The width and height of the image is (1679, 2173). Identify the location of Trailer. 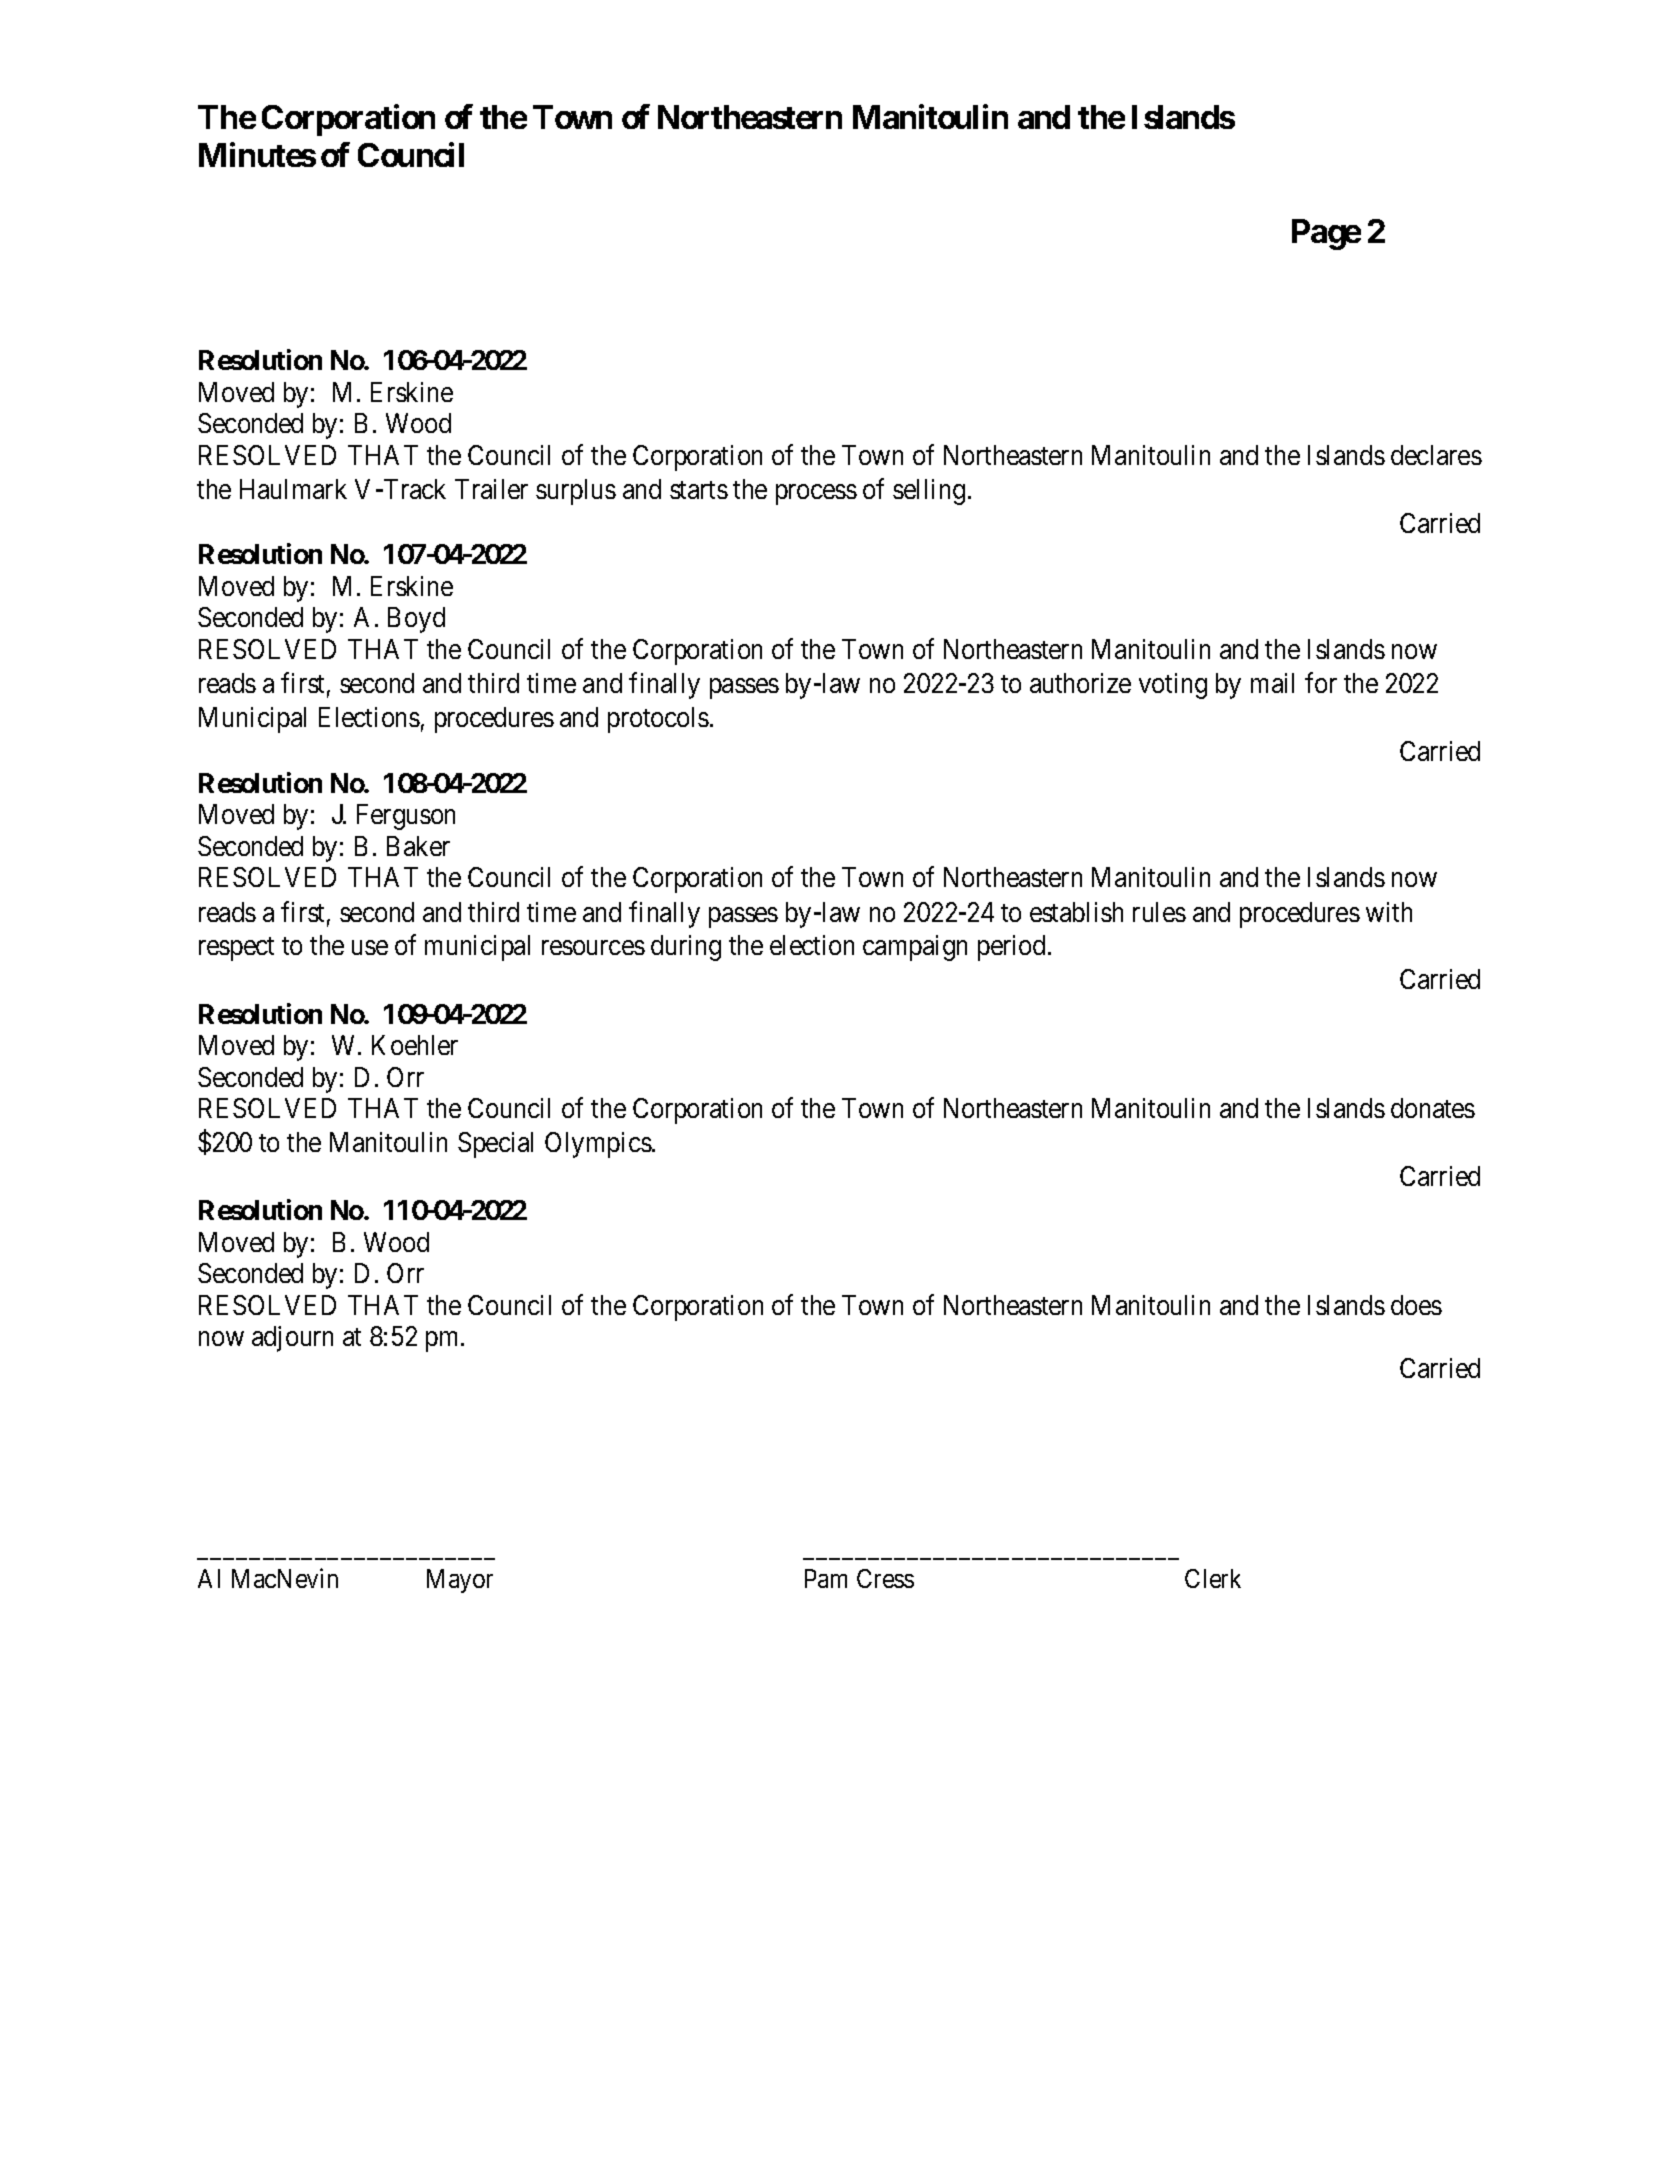
(491, 489).
